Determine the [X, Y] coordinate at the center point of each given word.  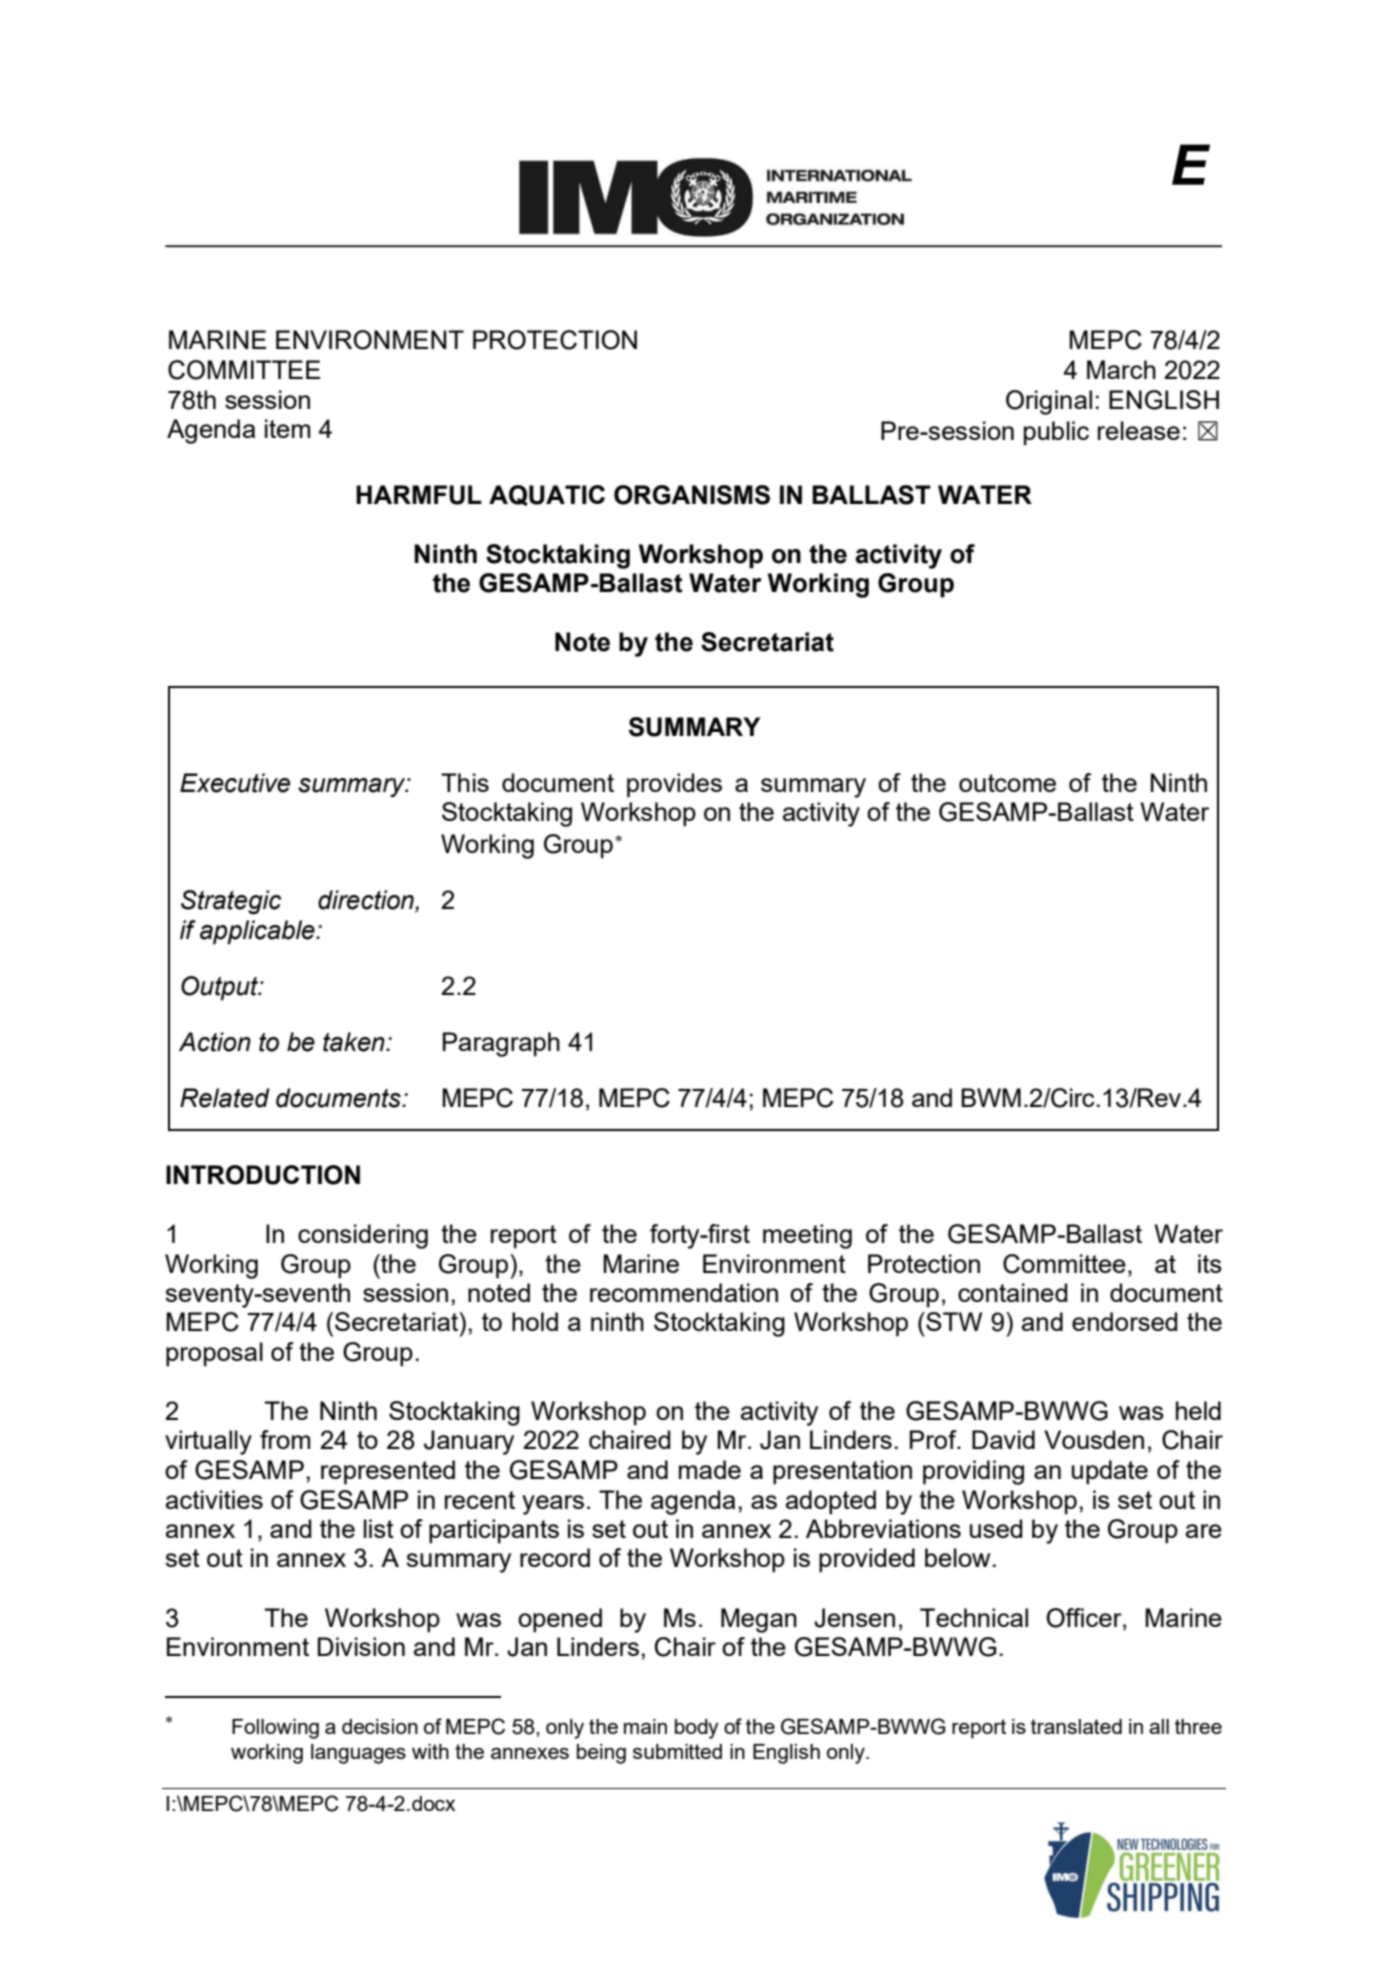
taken [355, 1042]
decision [380, 1726]
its [1210, 1263]
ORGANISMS [692, 495]
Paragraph [501, 1044]
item [287, 428]
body [697, 1729]
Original [1049, 402]
